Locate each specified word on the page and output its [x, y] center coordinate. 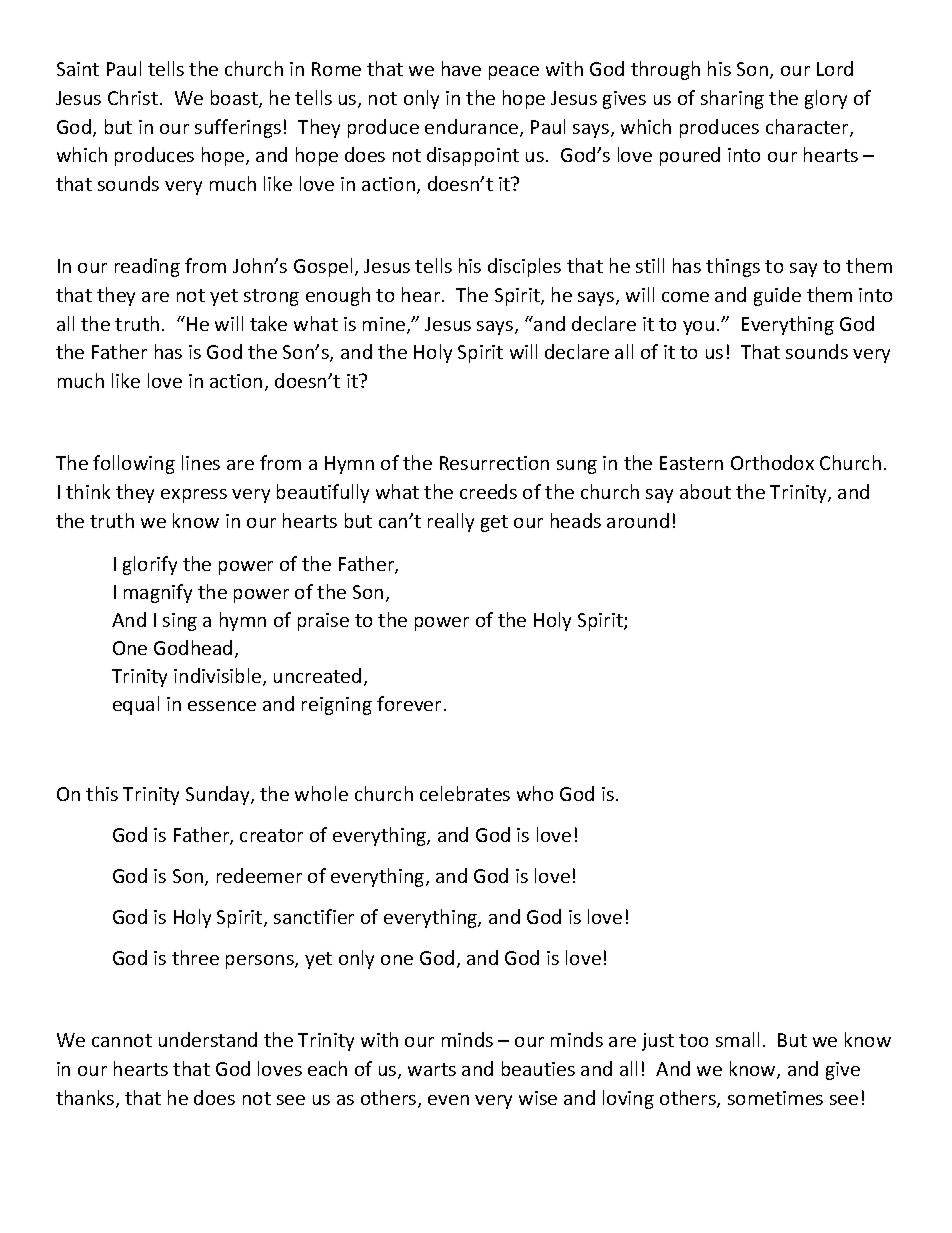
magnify [158, 593]
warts [432, 1069]
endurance [473, 128]
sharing [732, 99]
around [638, 520]
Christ [133, 97]
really [451, 522]
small [737, 1039]
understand [208, 1039]
